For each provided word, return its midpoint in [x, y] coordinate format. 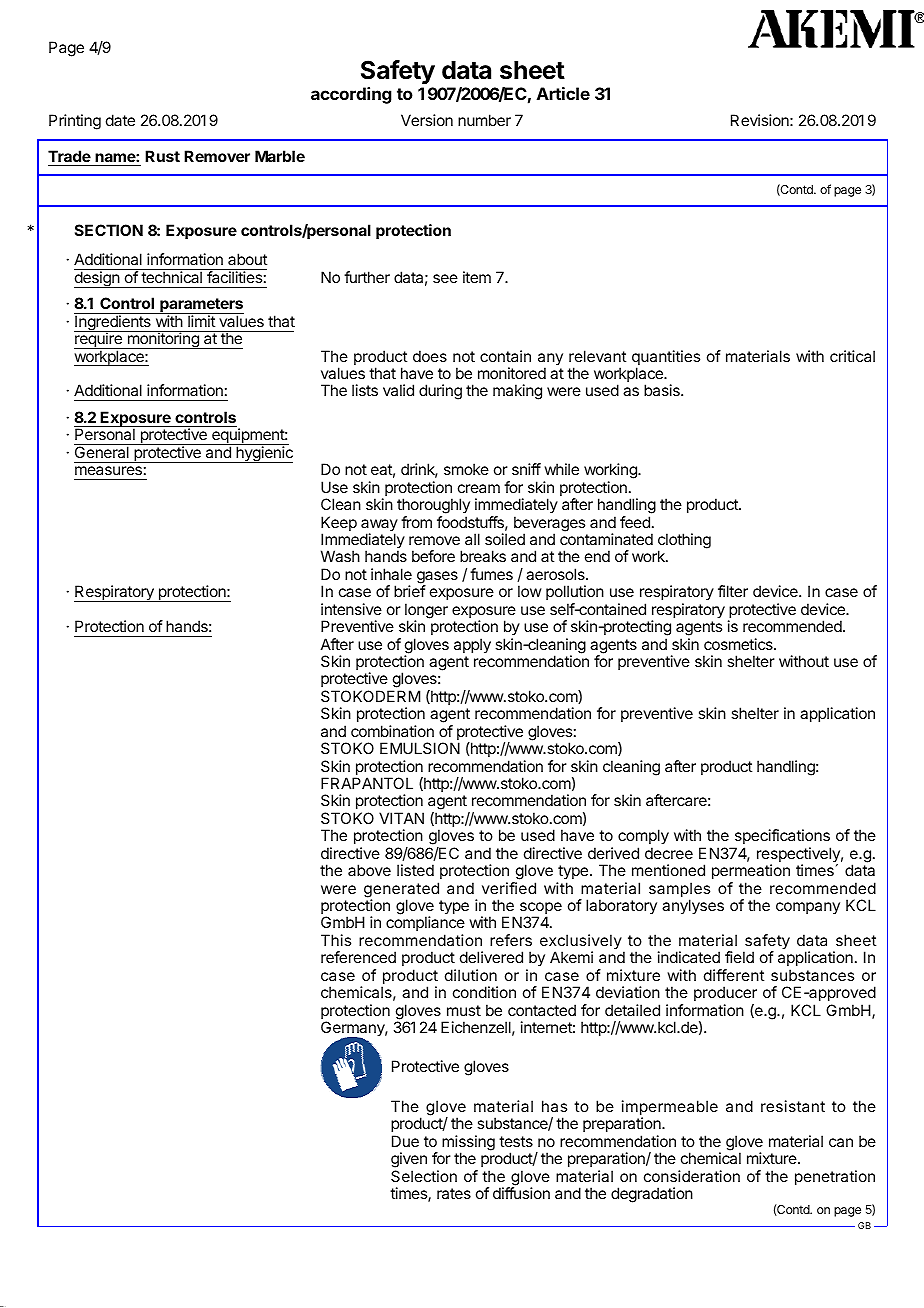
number [484, 120]
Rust [162, 156]
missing [468, 1144]
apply [472, 646]
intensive [351, 609]
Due [405, 1141]
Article [563, 93]
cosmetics [739, 644]
